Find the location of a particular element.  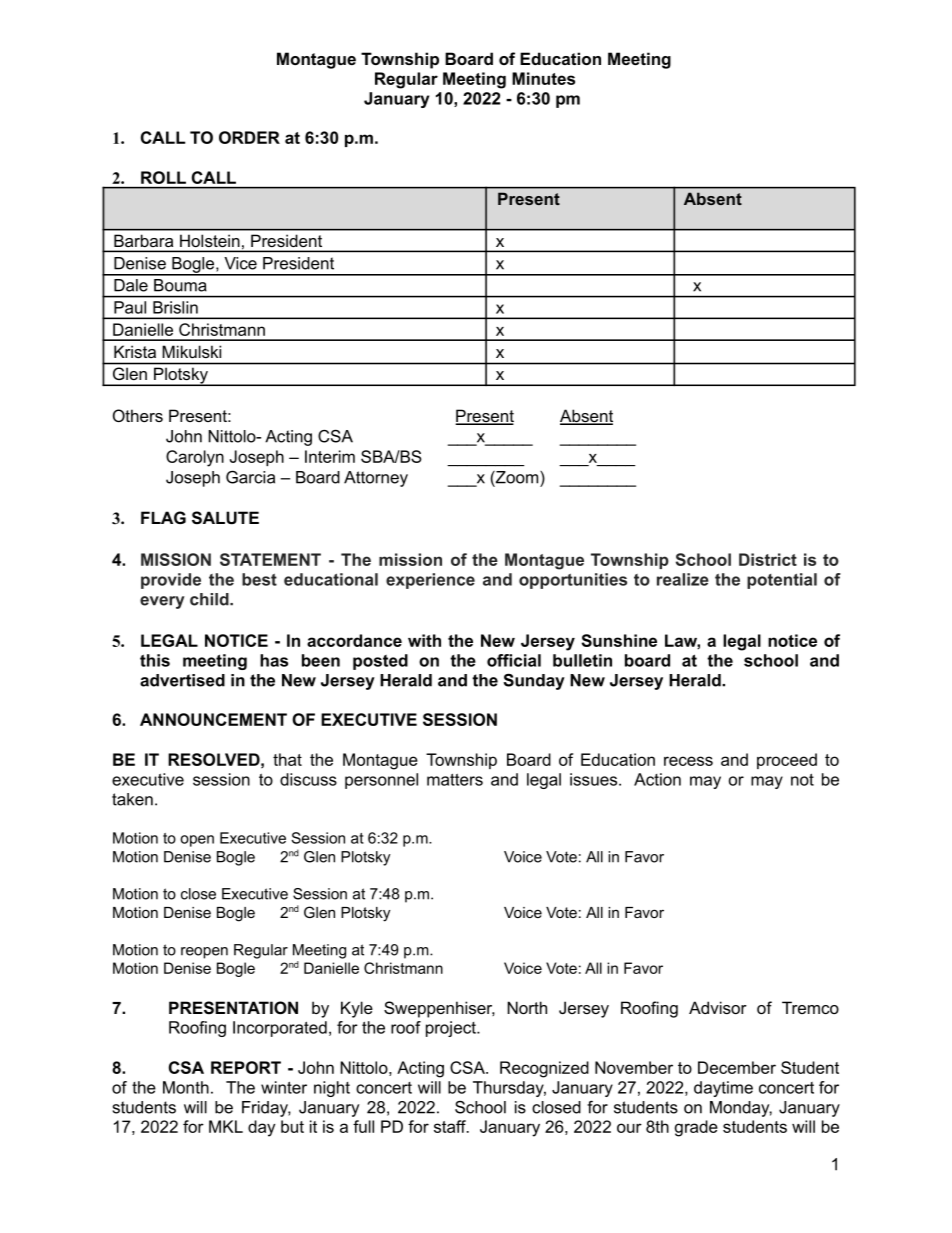

Vice is located at coordinates (240, 263).
